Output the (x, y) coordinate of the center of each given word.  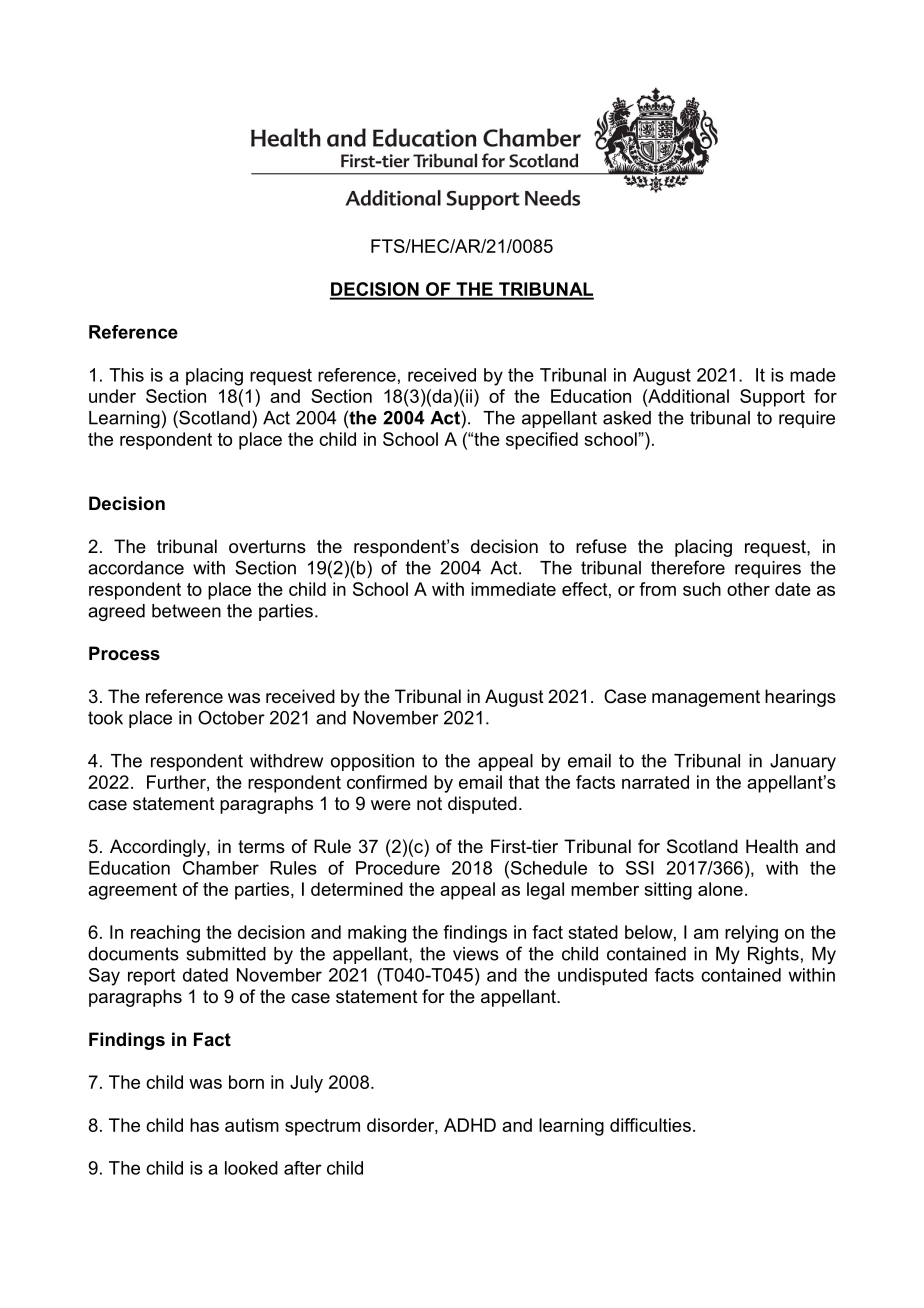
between (186, 611)
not (429, 804)
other (748, 589)
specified (542, 441)
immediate (513, 589)
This (126, 375)
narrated (655, 782)
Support (772, 398)
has (204, 1125)
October (231, 717)
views (476, 954)
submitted (226, 954)
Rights (773, 955)
